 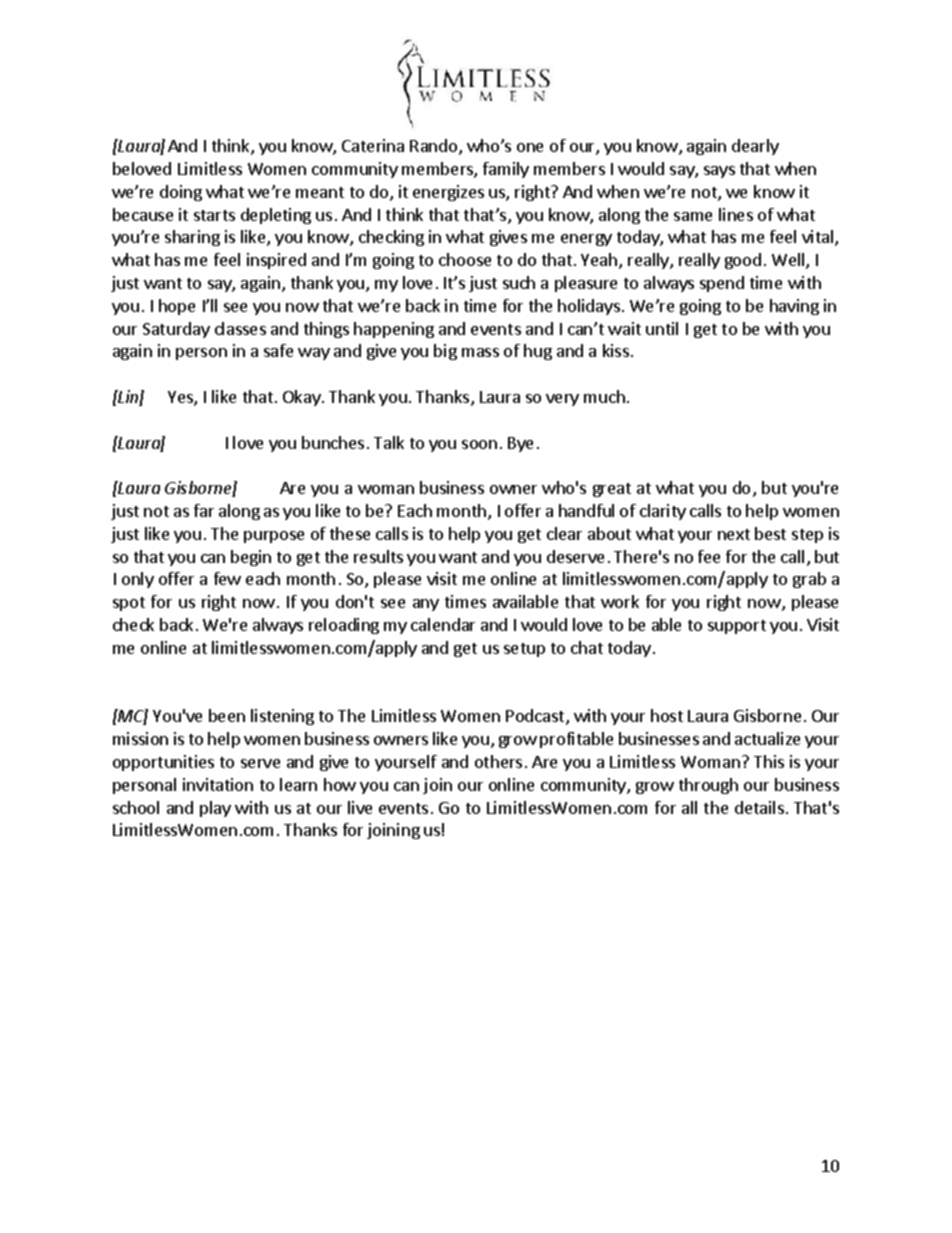 I want to click on safe, so click(x=278, y=350).
